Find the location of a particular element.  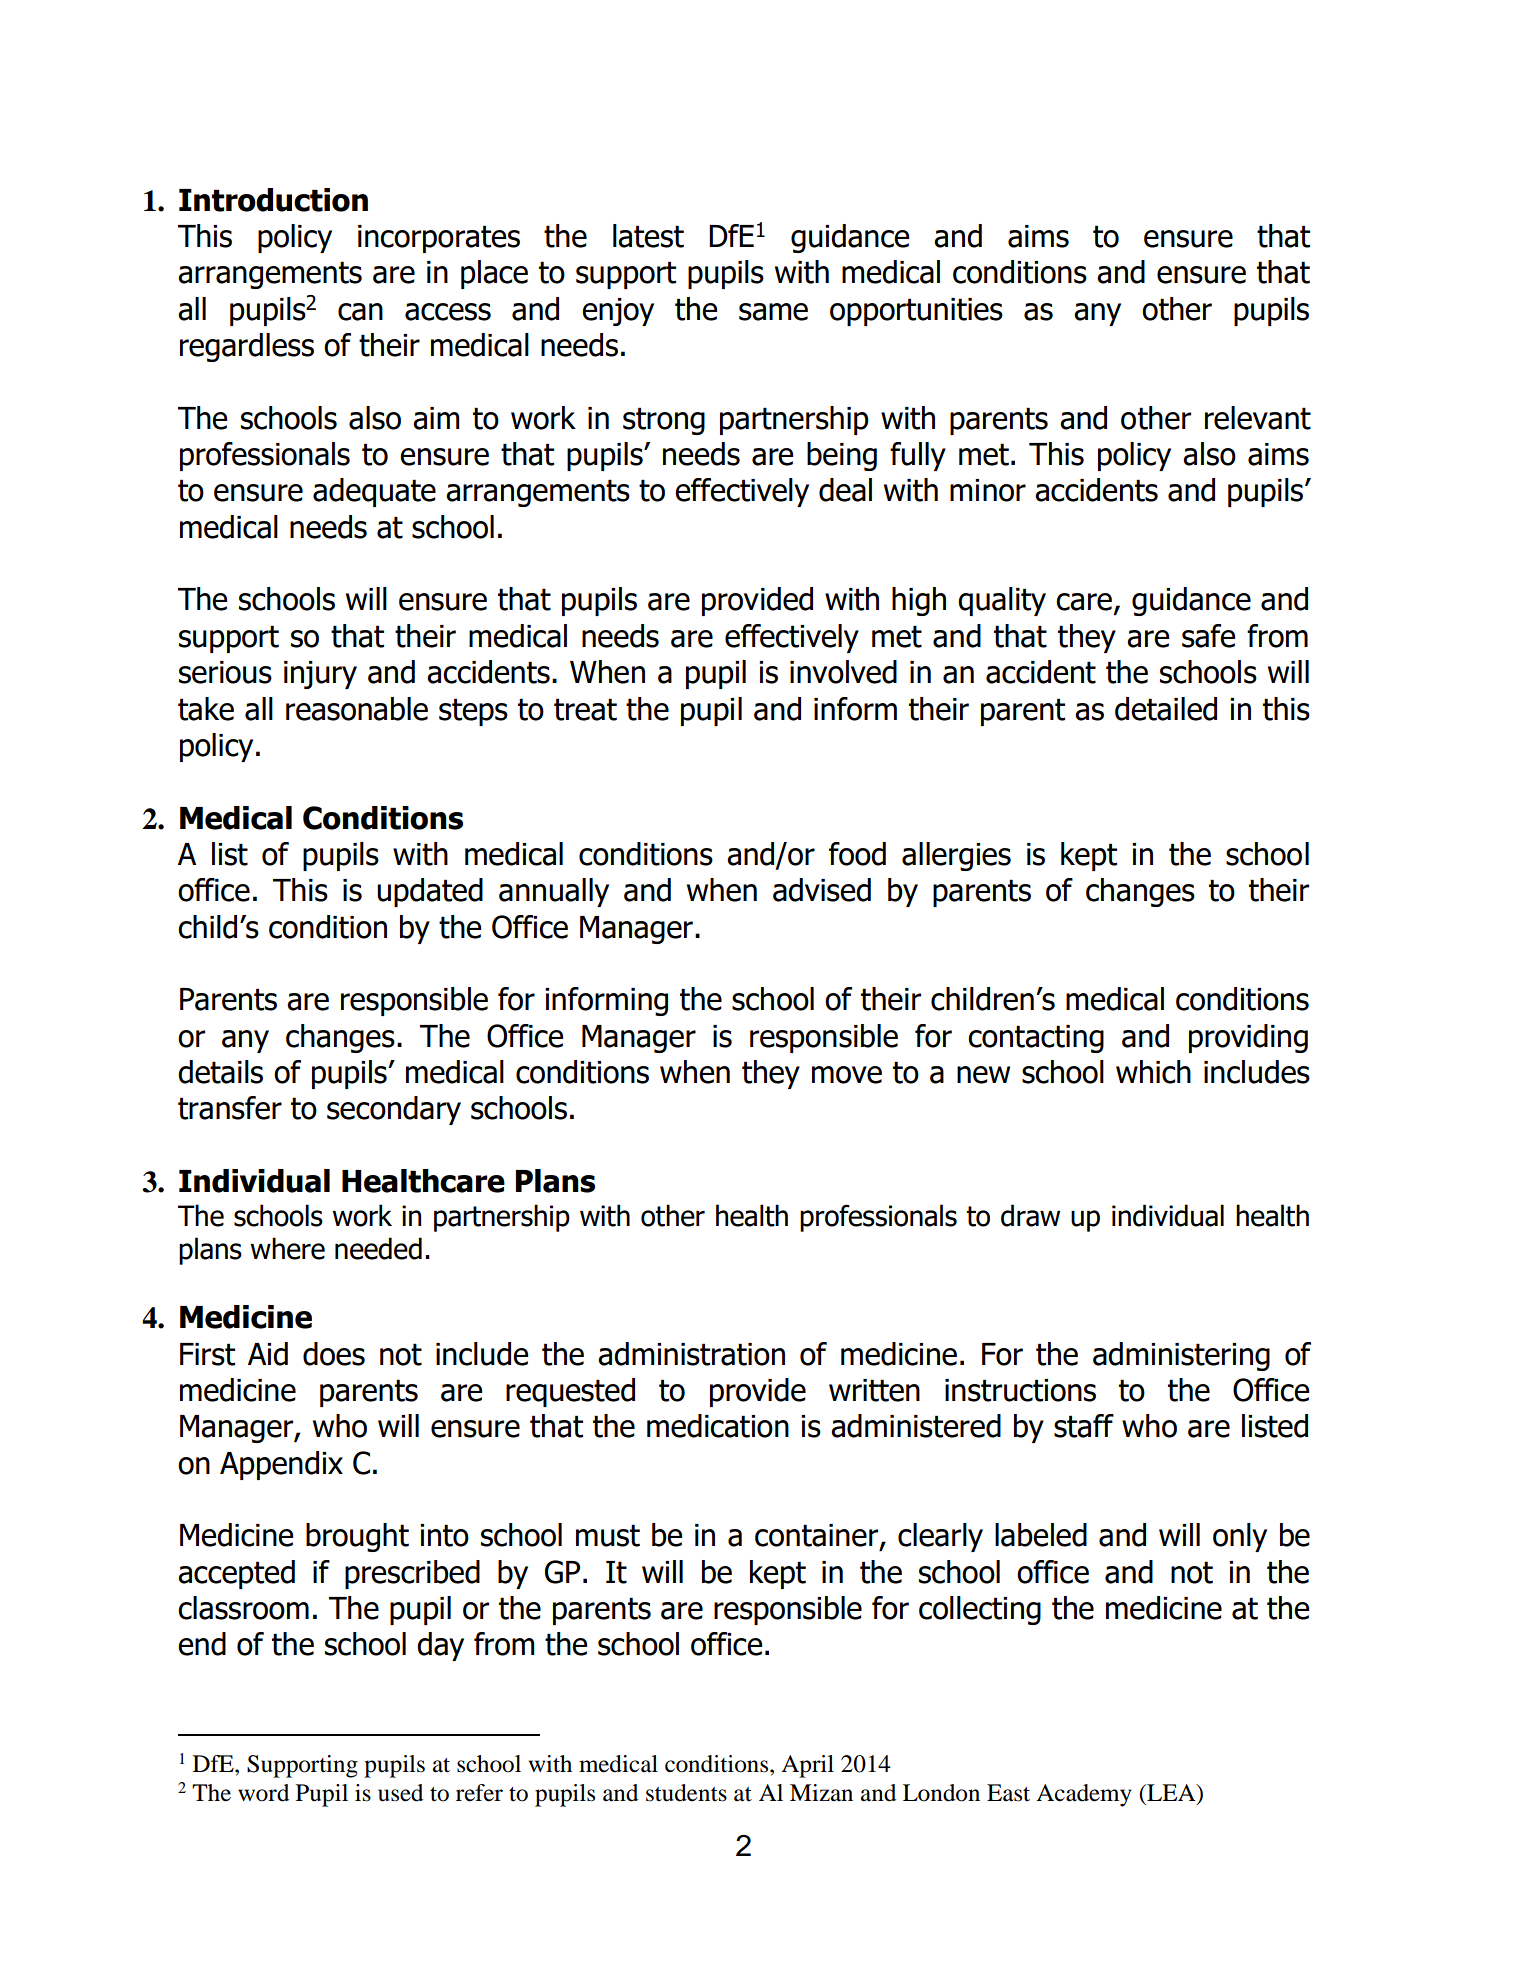

which is located at coordinates (1153, 1072).
